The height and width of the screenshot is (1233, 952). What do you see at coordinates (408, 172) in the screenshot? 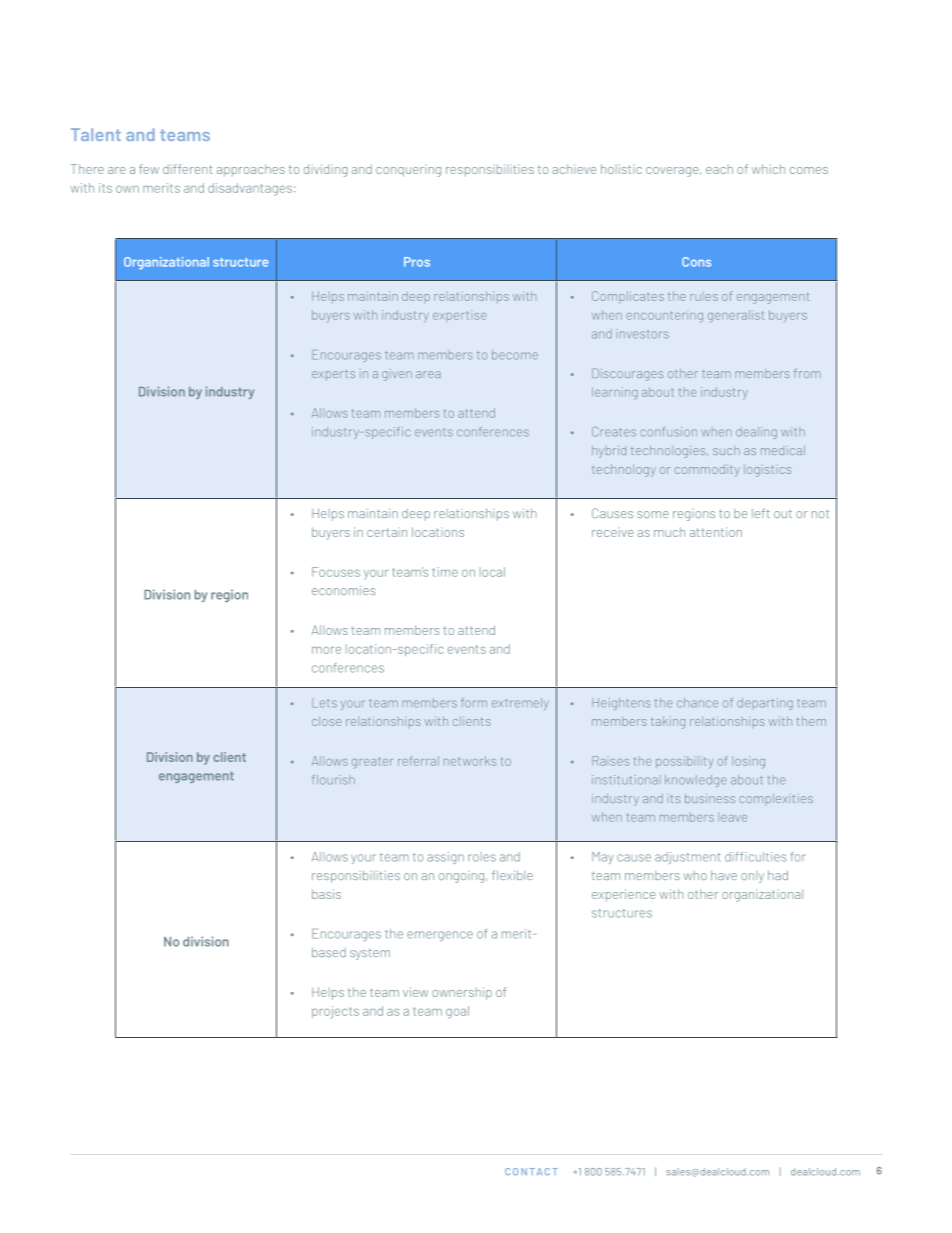
I see `conquering` at bounding box center [408, 172].
